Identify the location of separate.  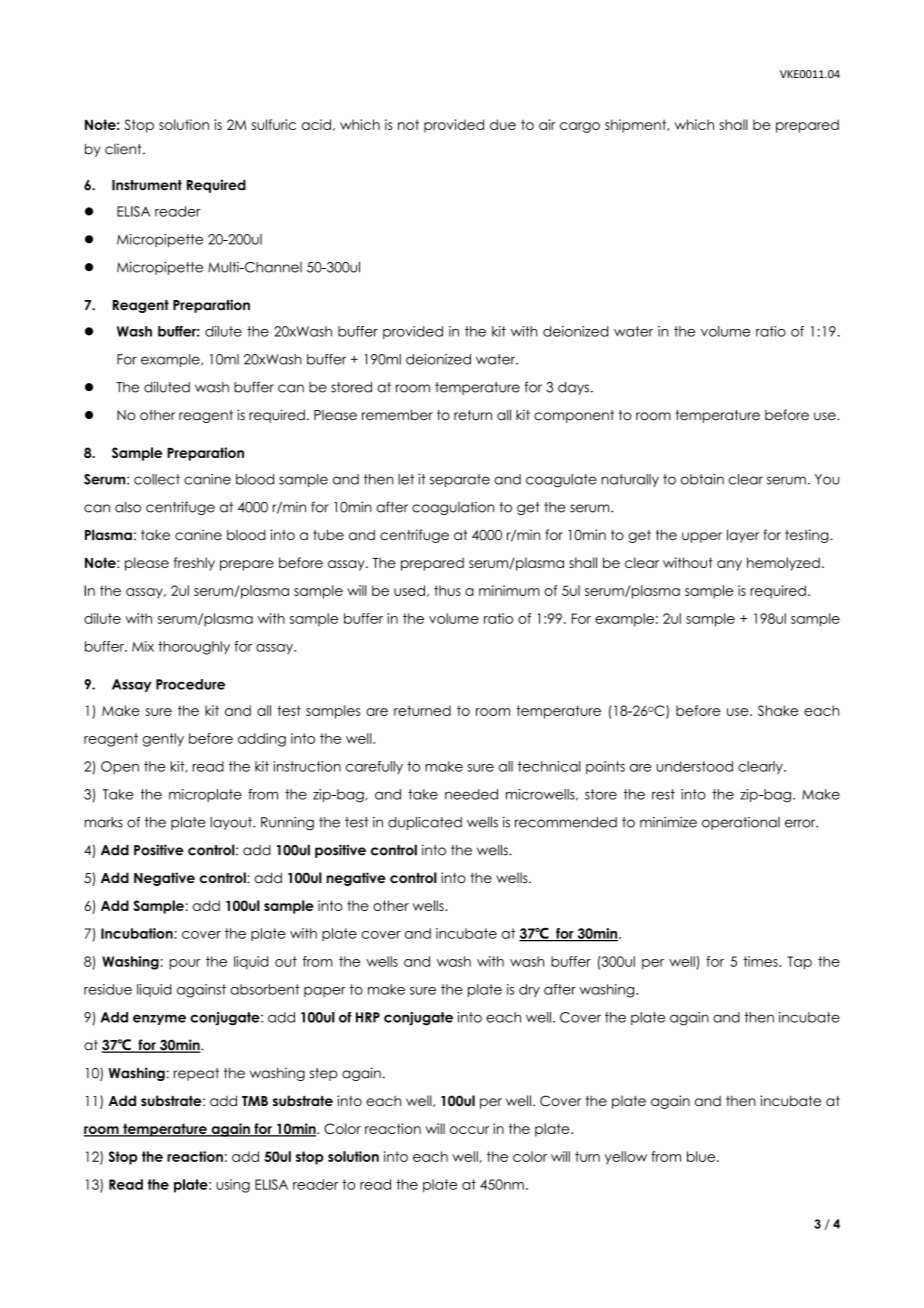
(460, 480).
